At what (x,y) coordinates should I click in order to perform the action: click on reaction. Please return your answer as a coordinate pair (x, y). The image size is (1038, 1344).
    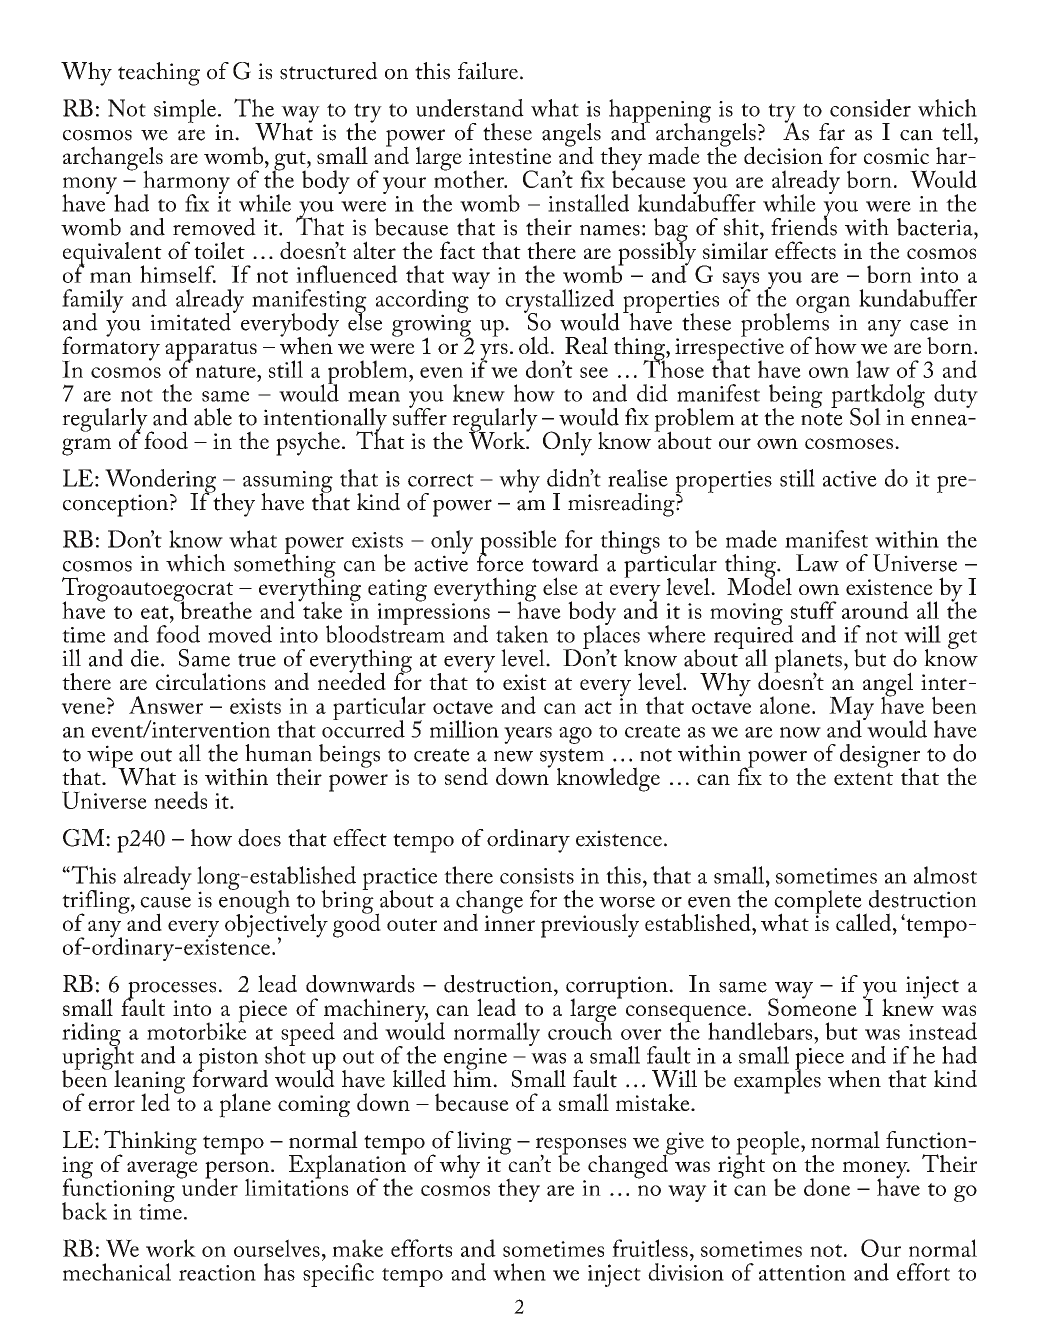
    Looking at the image, I should click on (217, 1273).
